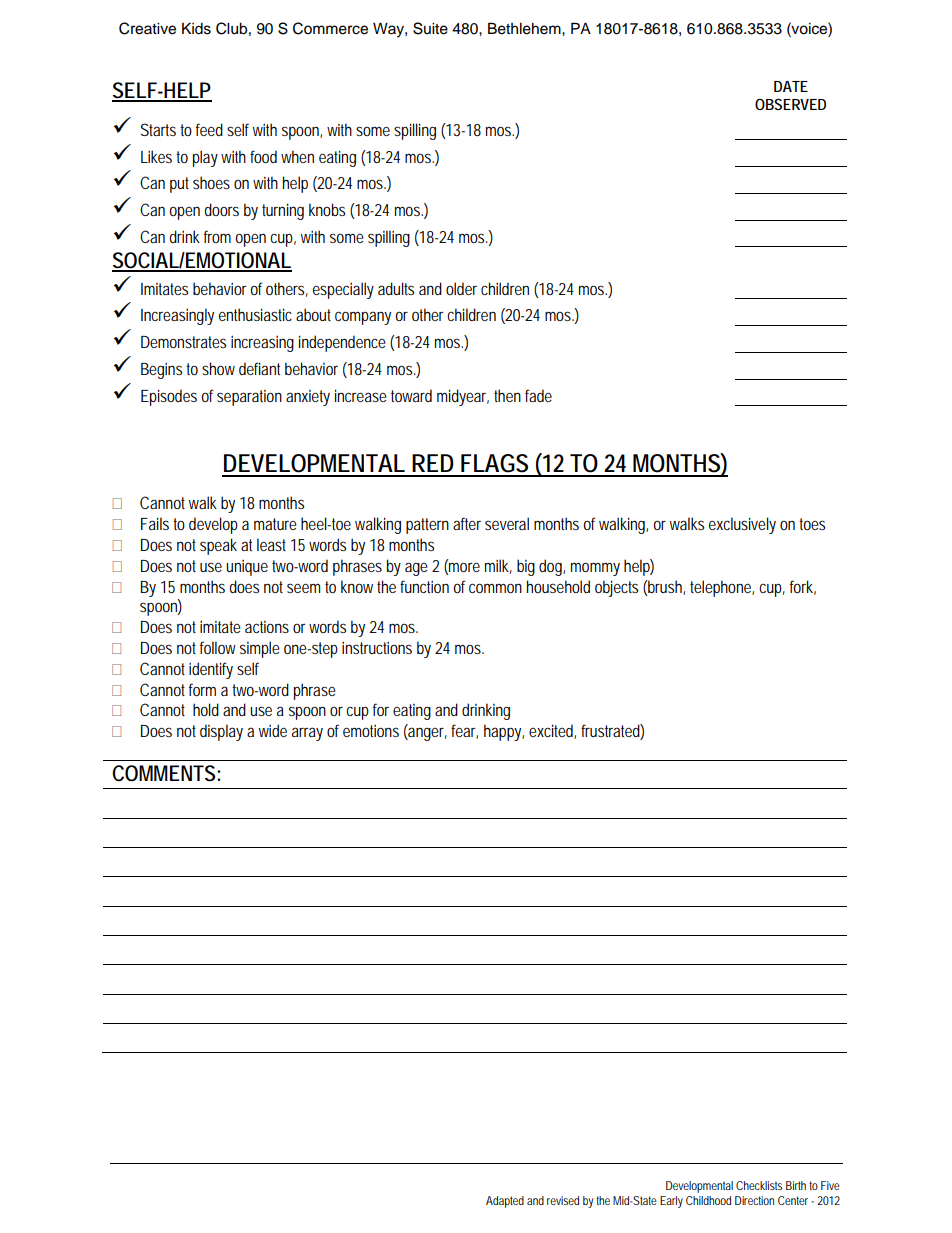  What do you see at coordinates (525, 28) in the document?
I see `Bethlehem` at bounding box center [525, 28].
